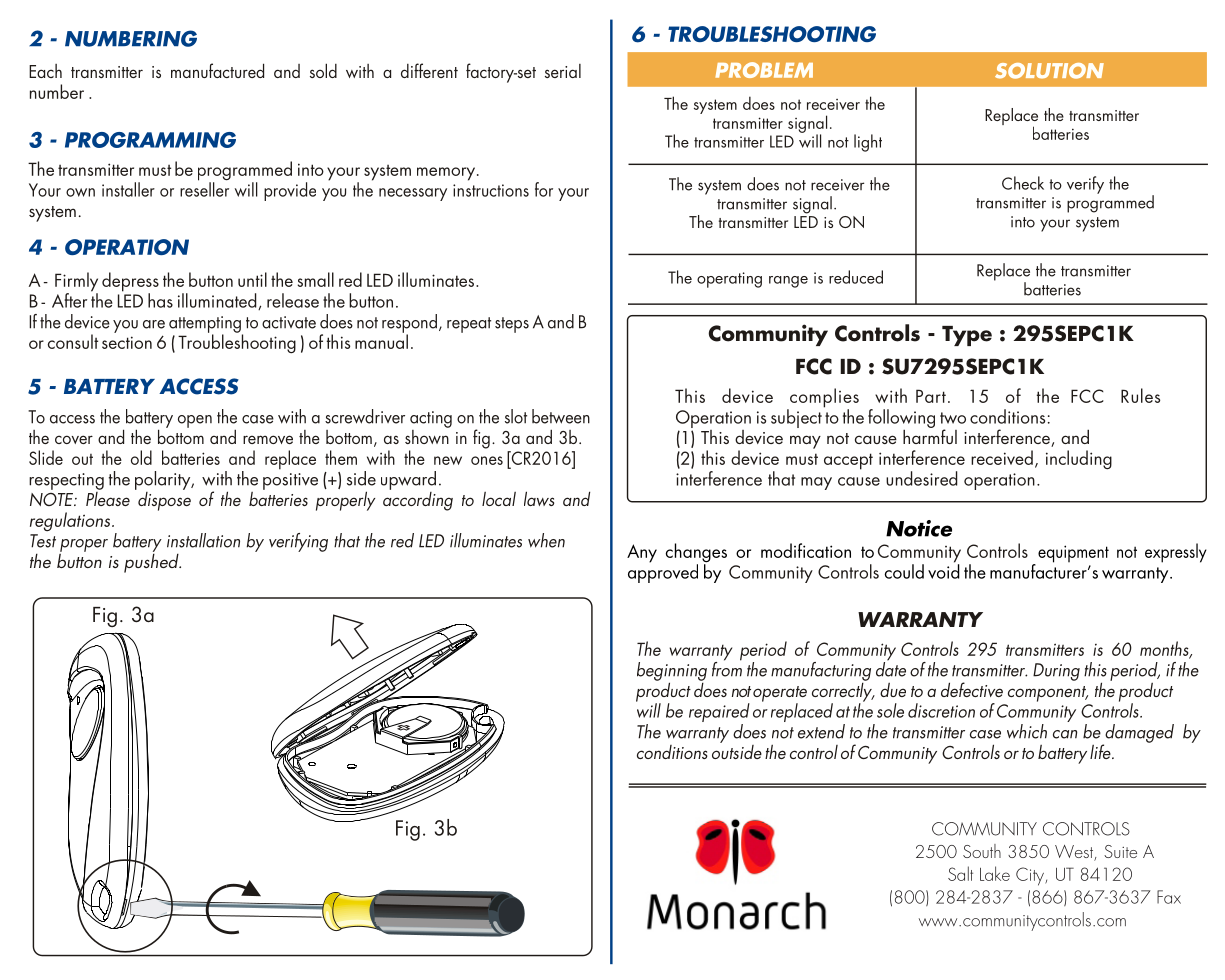 Image resolution: width=1225 pixels, height=980 pixels. I want to click on serial, so click(563, 71).
